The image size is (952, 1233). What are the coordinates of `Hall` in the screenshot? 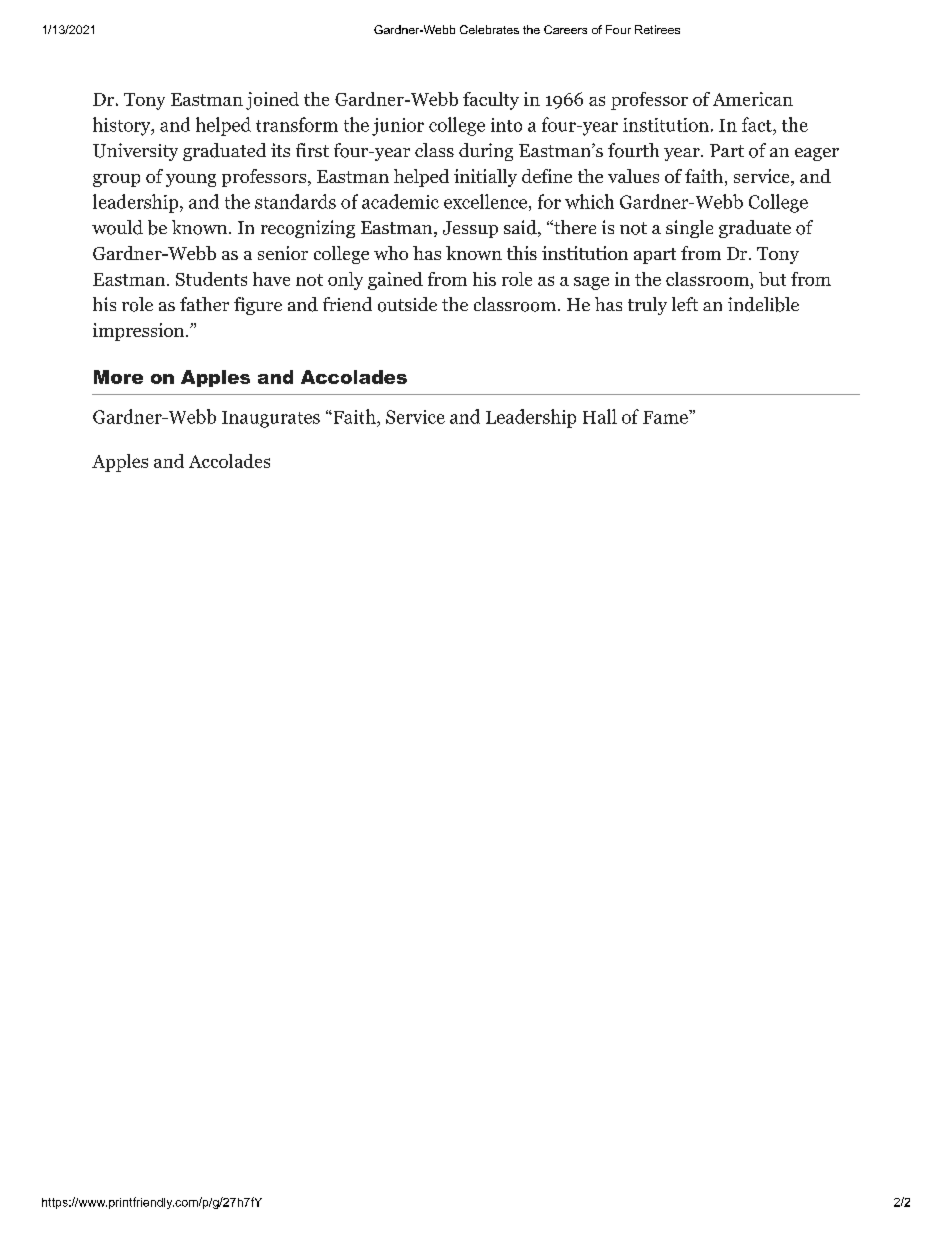 It's located at (600, 416).
